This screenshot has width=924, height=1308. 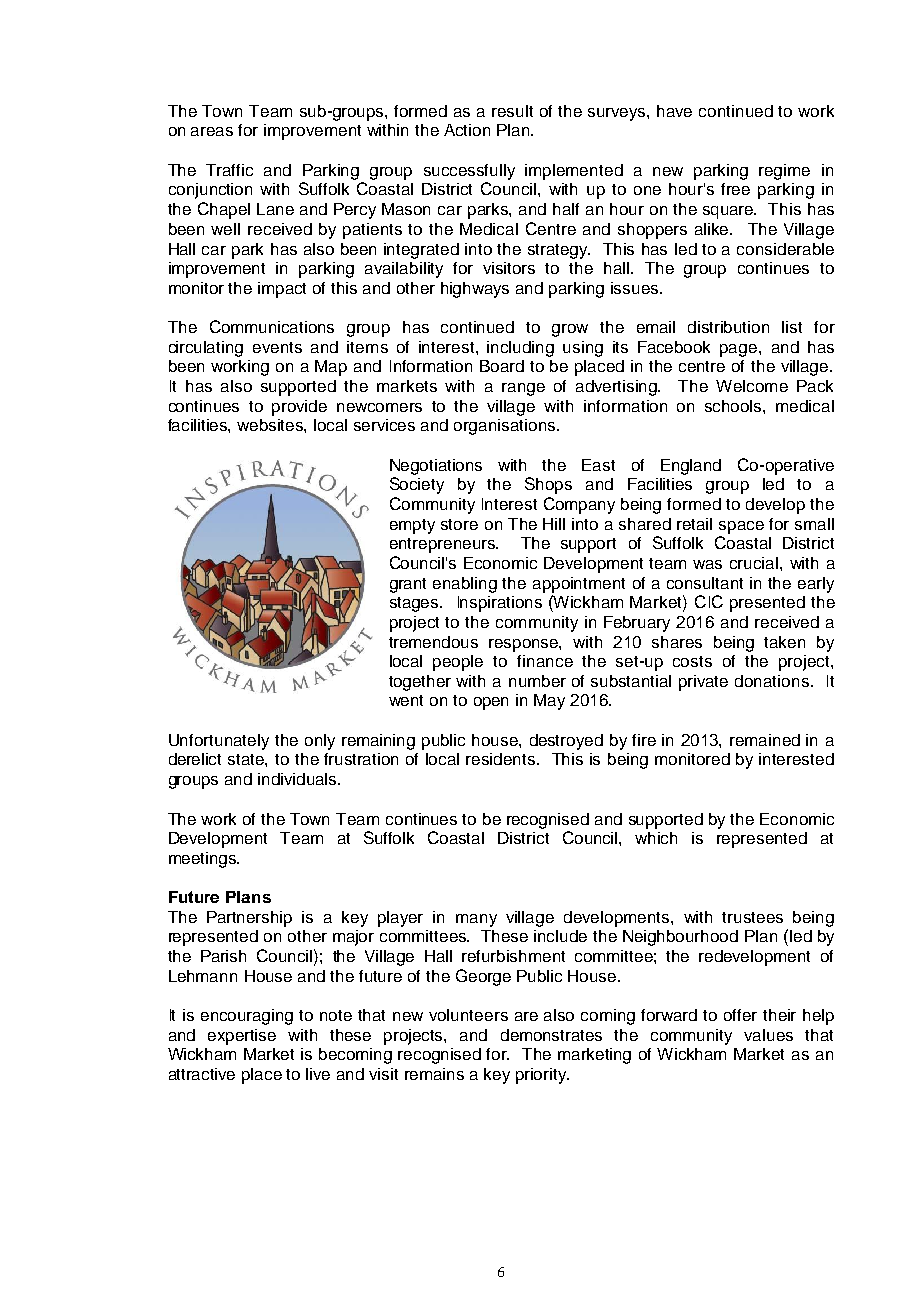 I want to click on regime, so click(x=784, y=172).
